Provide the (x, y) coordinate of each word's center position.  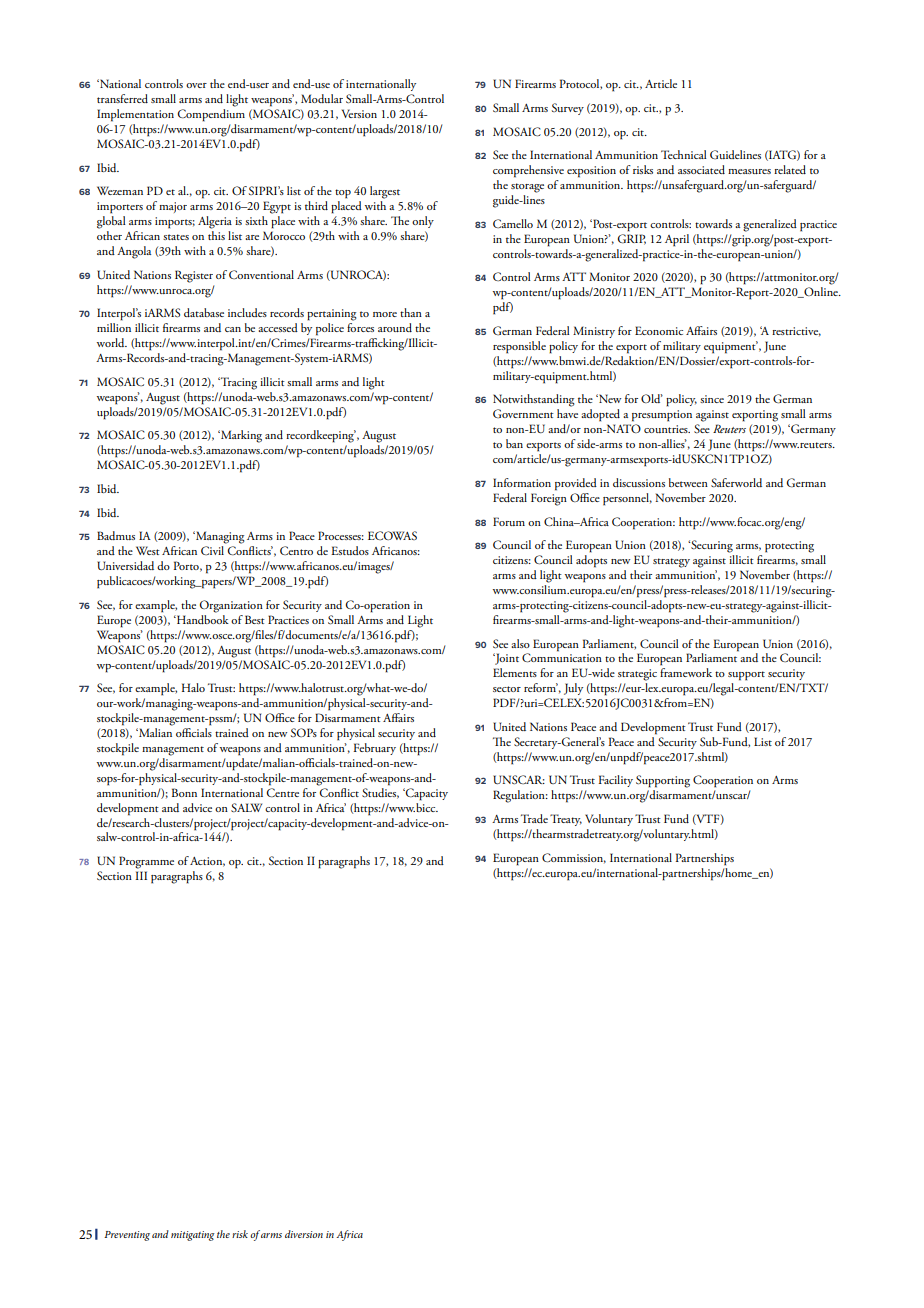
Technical (684, 154)
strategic (637, 675)
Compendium (211, 115)
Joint (506, 659)
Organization (231, 606)
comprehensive (528, 171)
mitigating (193, 1236)
